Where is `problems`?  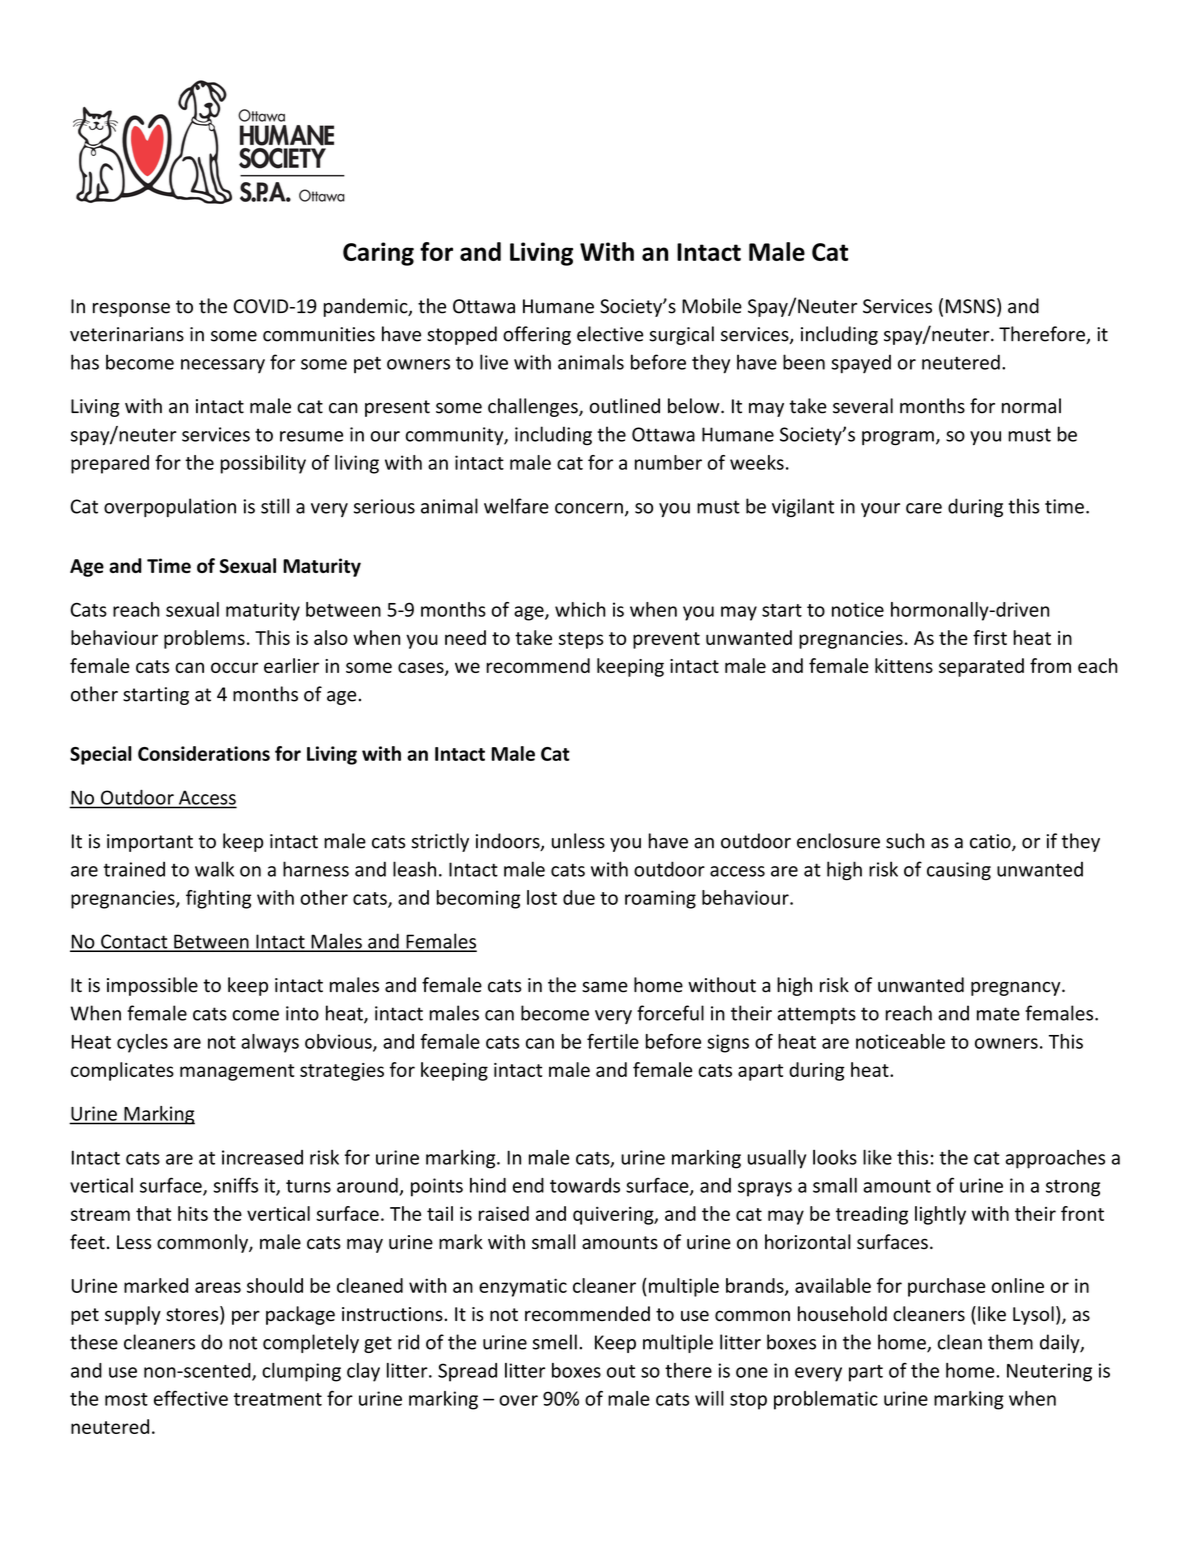
problems is located at coordinates (204, 639).
